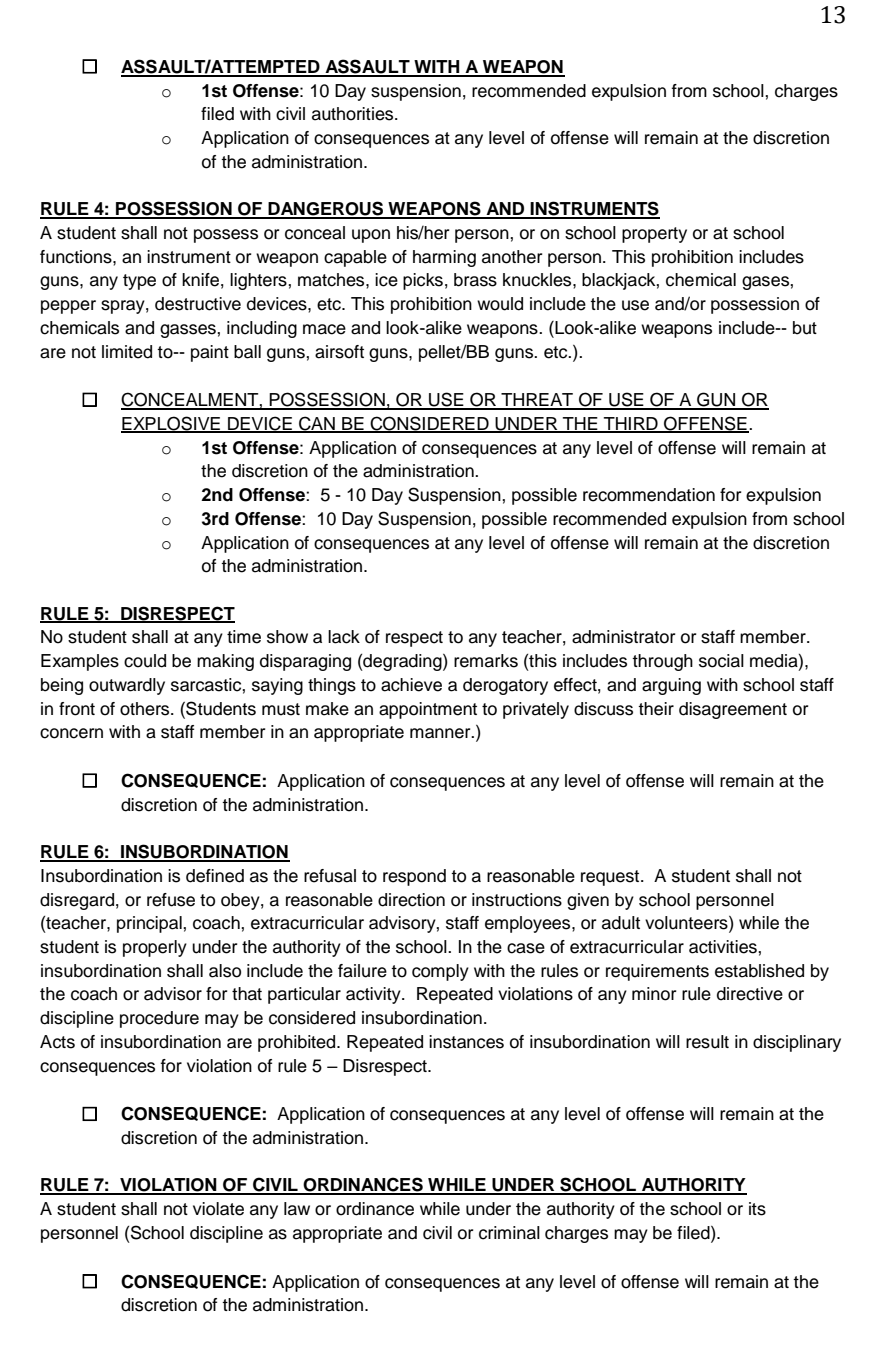 Image resolution: width=887 pixels, height=1372 pixels. I want to click on request, so click(611, 878).
